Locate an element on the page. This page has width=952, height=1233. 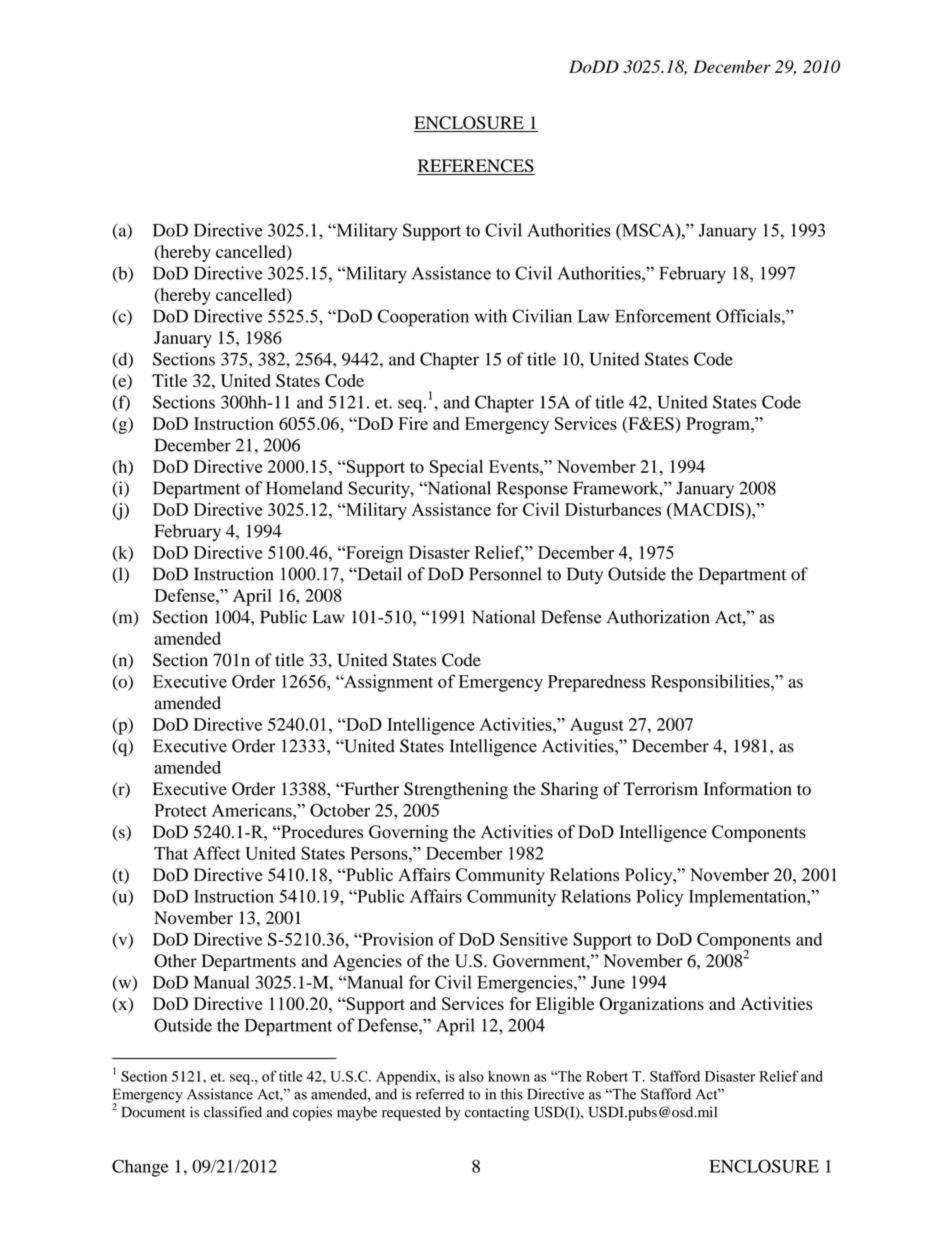
Homeland is located at coordinates (304, 488).
